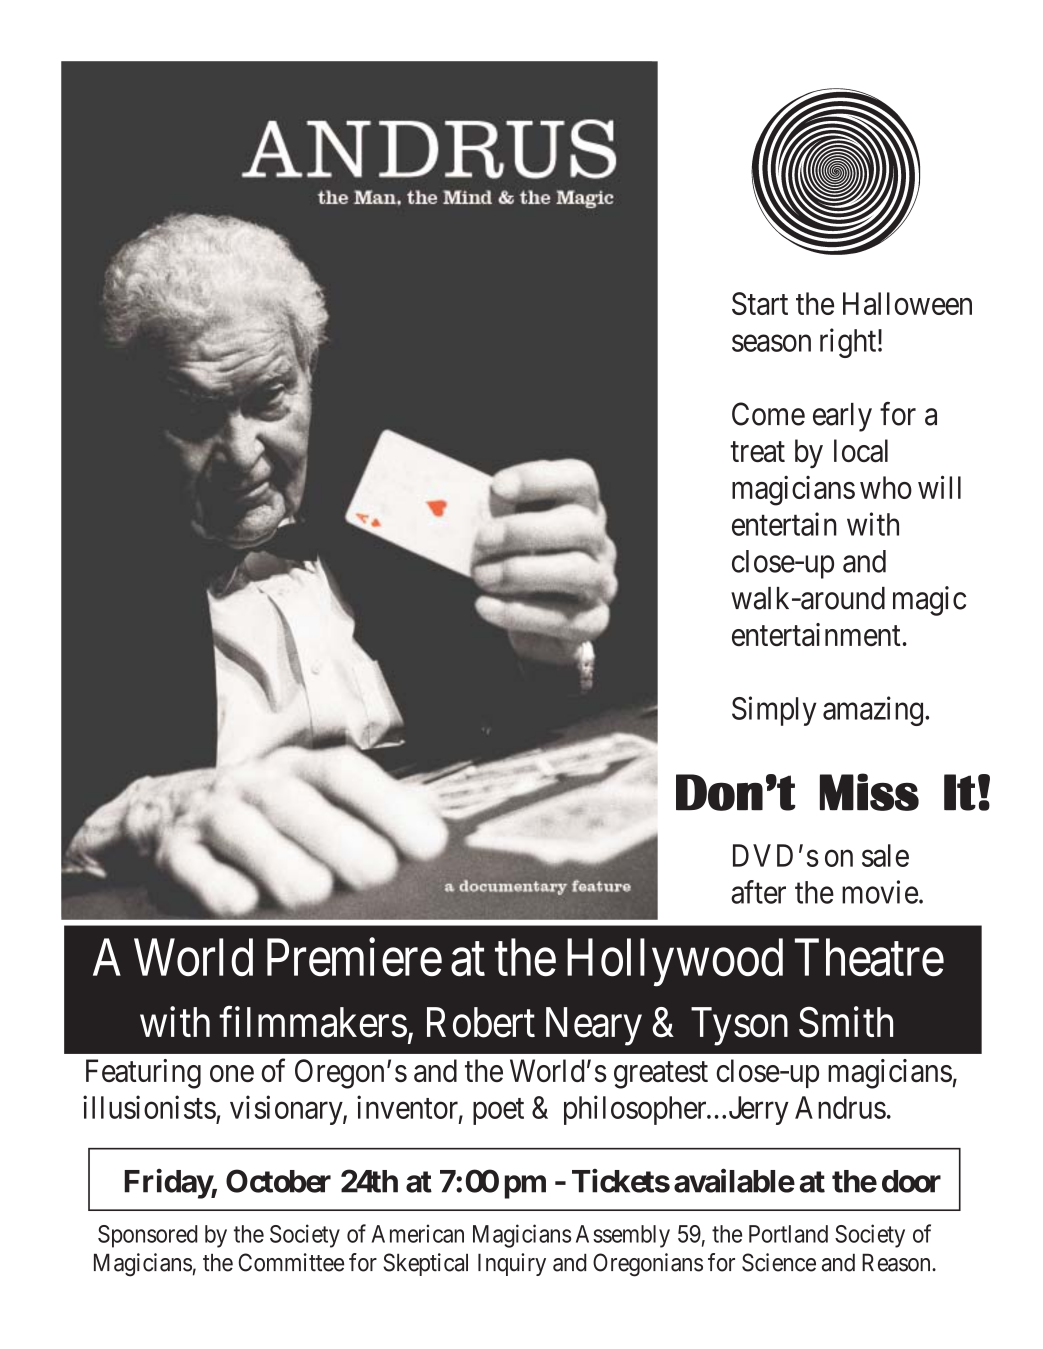 This page has height=1349, width=1043. Describe the element at coordinates (291, 1262) in the page. I see `Committee` at that location.
